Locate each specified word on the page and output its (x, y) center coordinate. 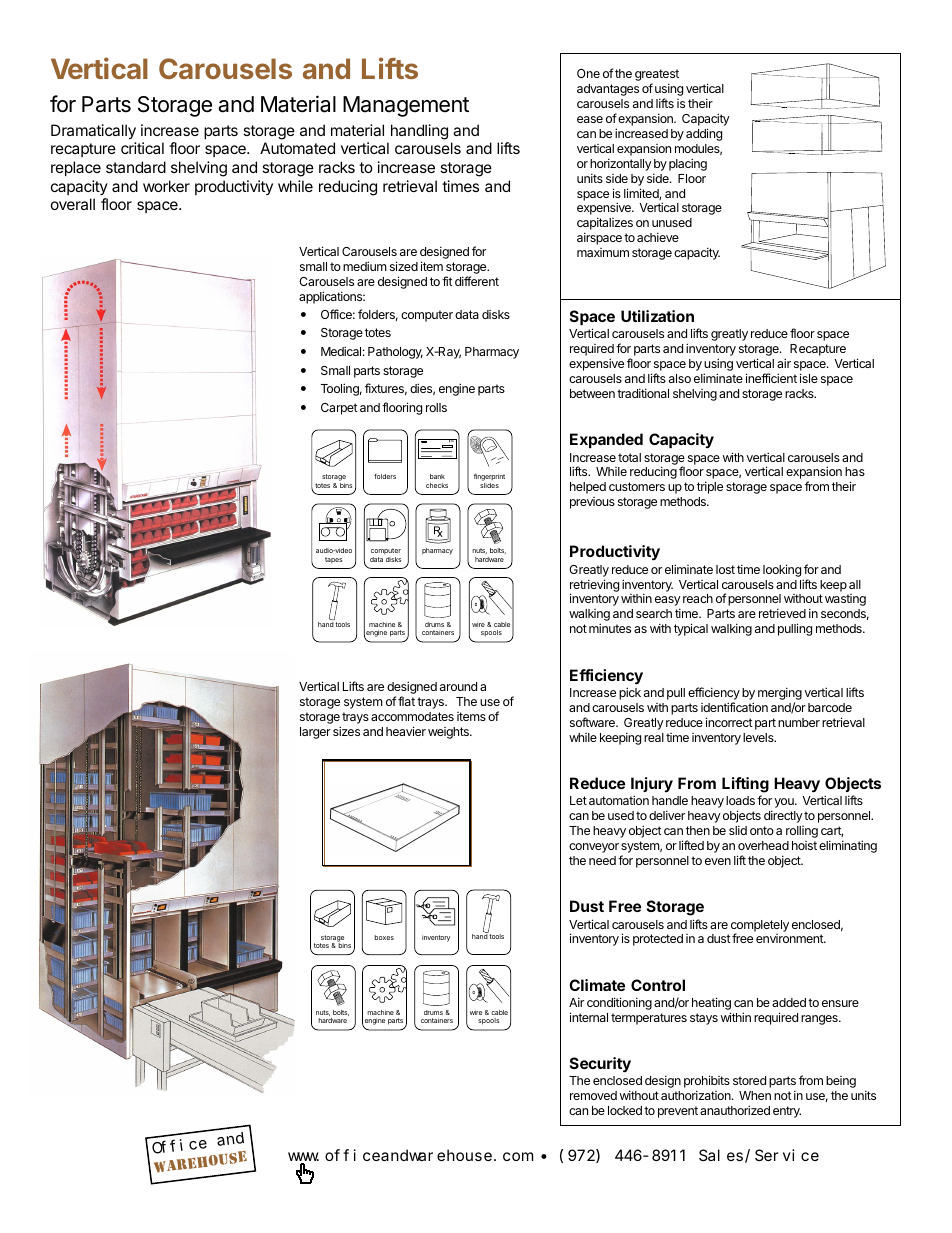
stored (749, 1080)
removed (593, 1095)
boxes (384, 937)
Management (406, 106)
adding (704, 134)
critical (142, 148)
